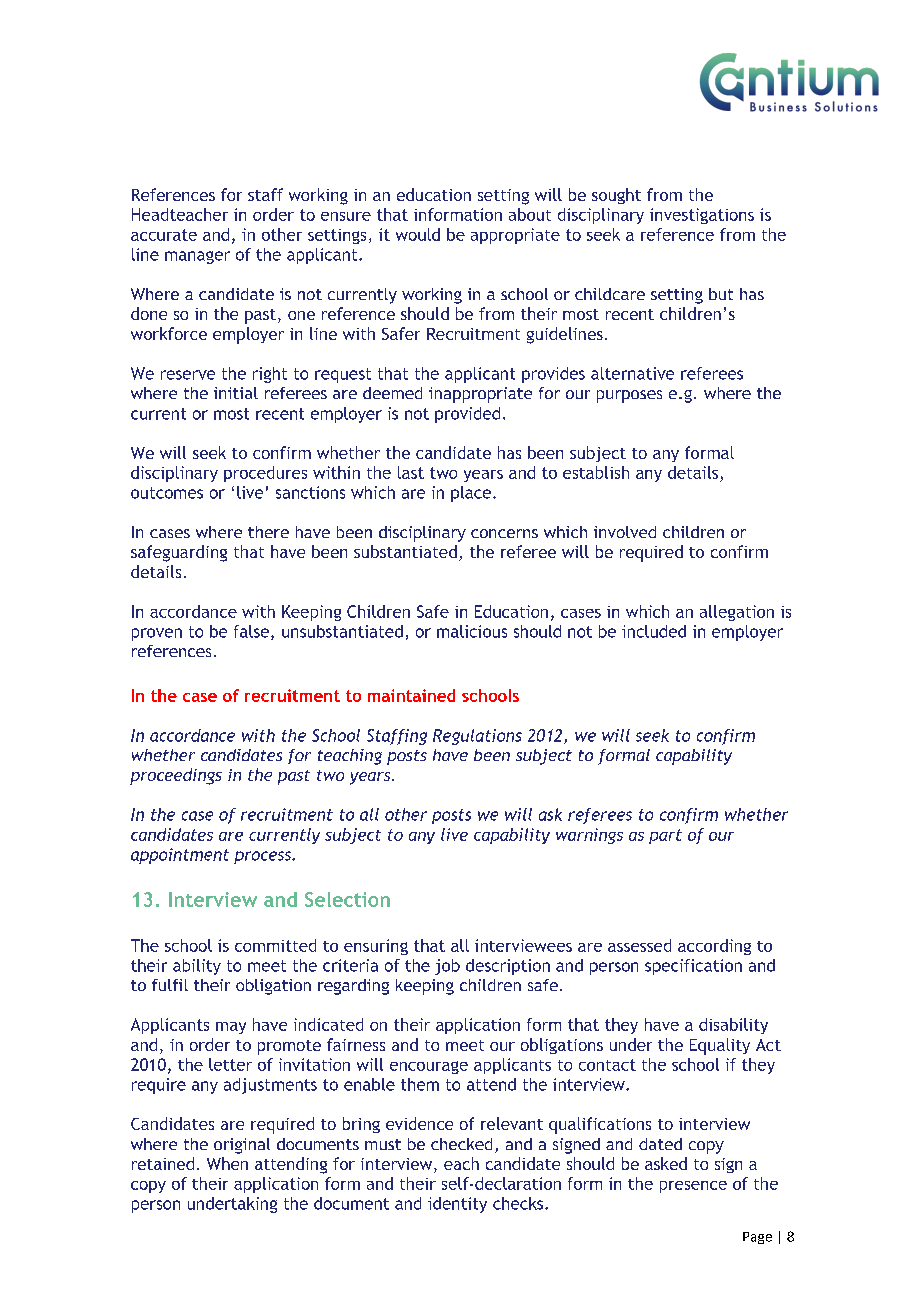 The height and width of the screenshot is (1308, 924). What do you see at coordinates (457, 1205) in the screenshot?
I see `identity` at bounding box center [457, 1205].
